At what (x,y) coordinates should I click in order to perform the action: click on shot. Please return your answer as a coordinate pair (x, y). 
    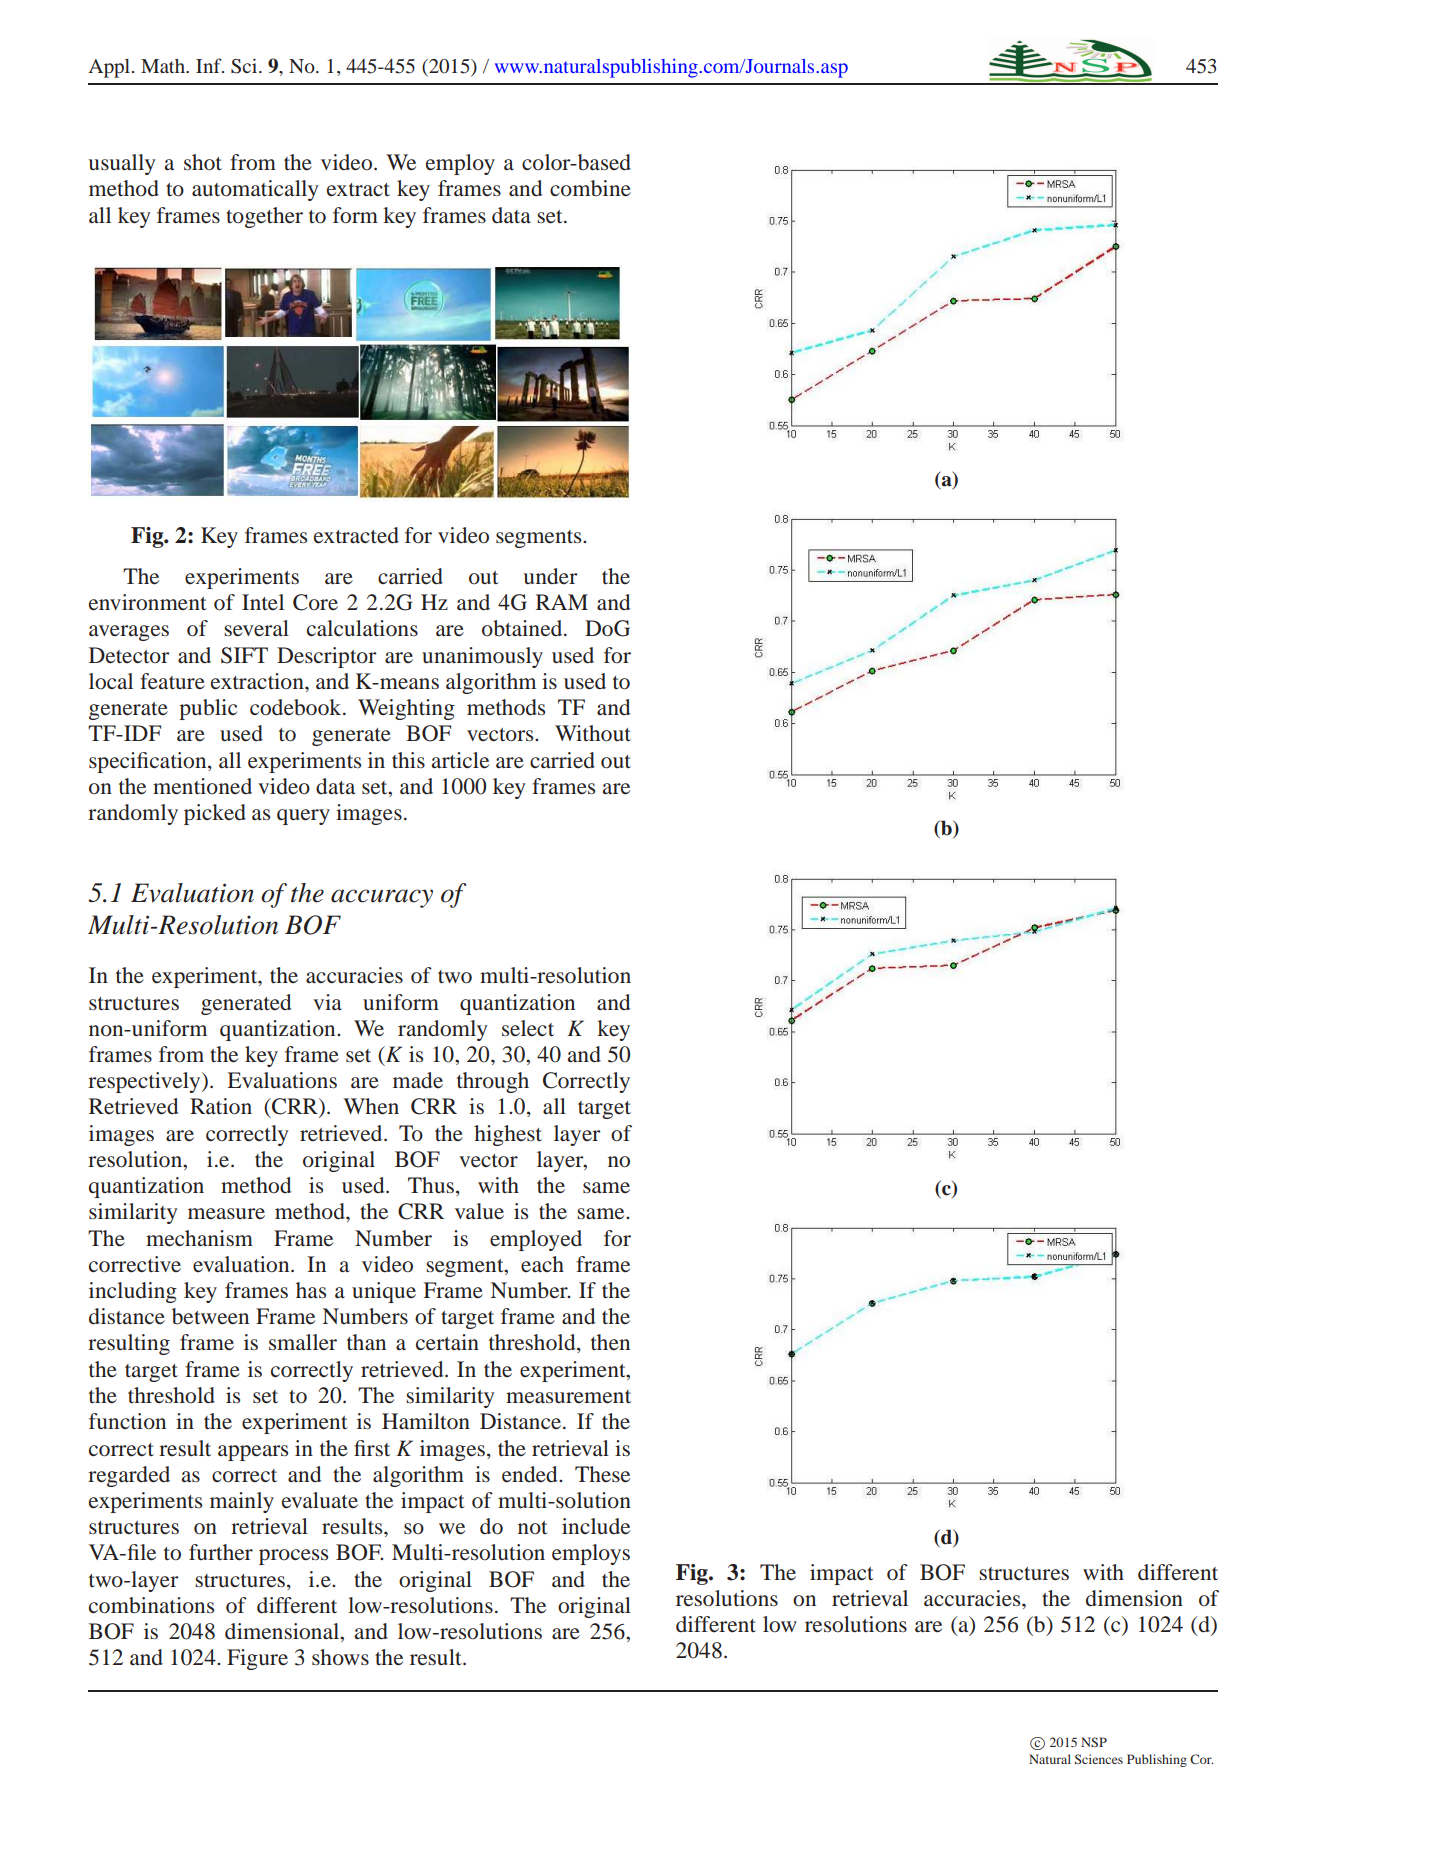
    Looking at the image, I should click on (203, 162).
